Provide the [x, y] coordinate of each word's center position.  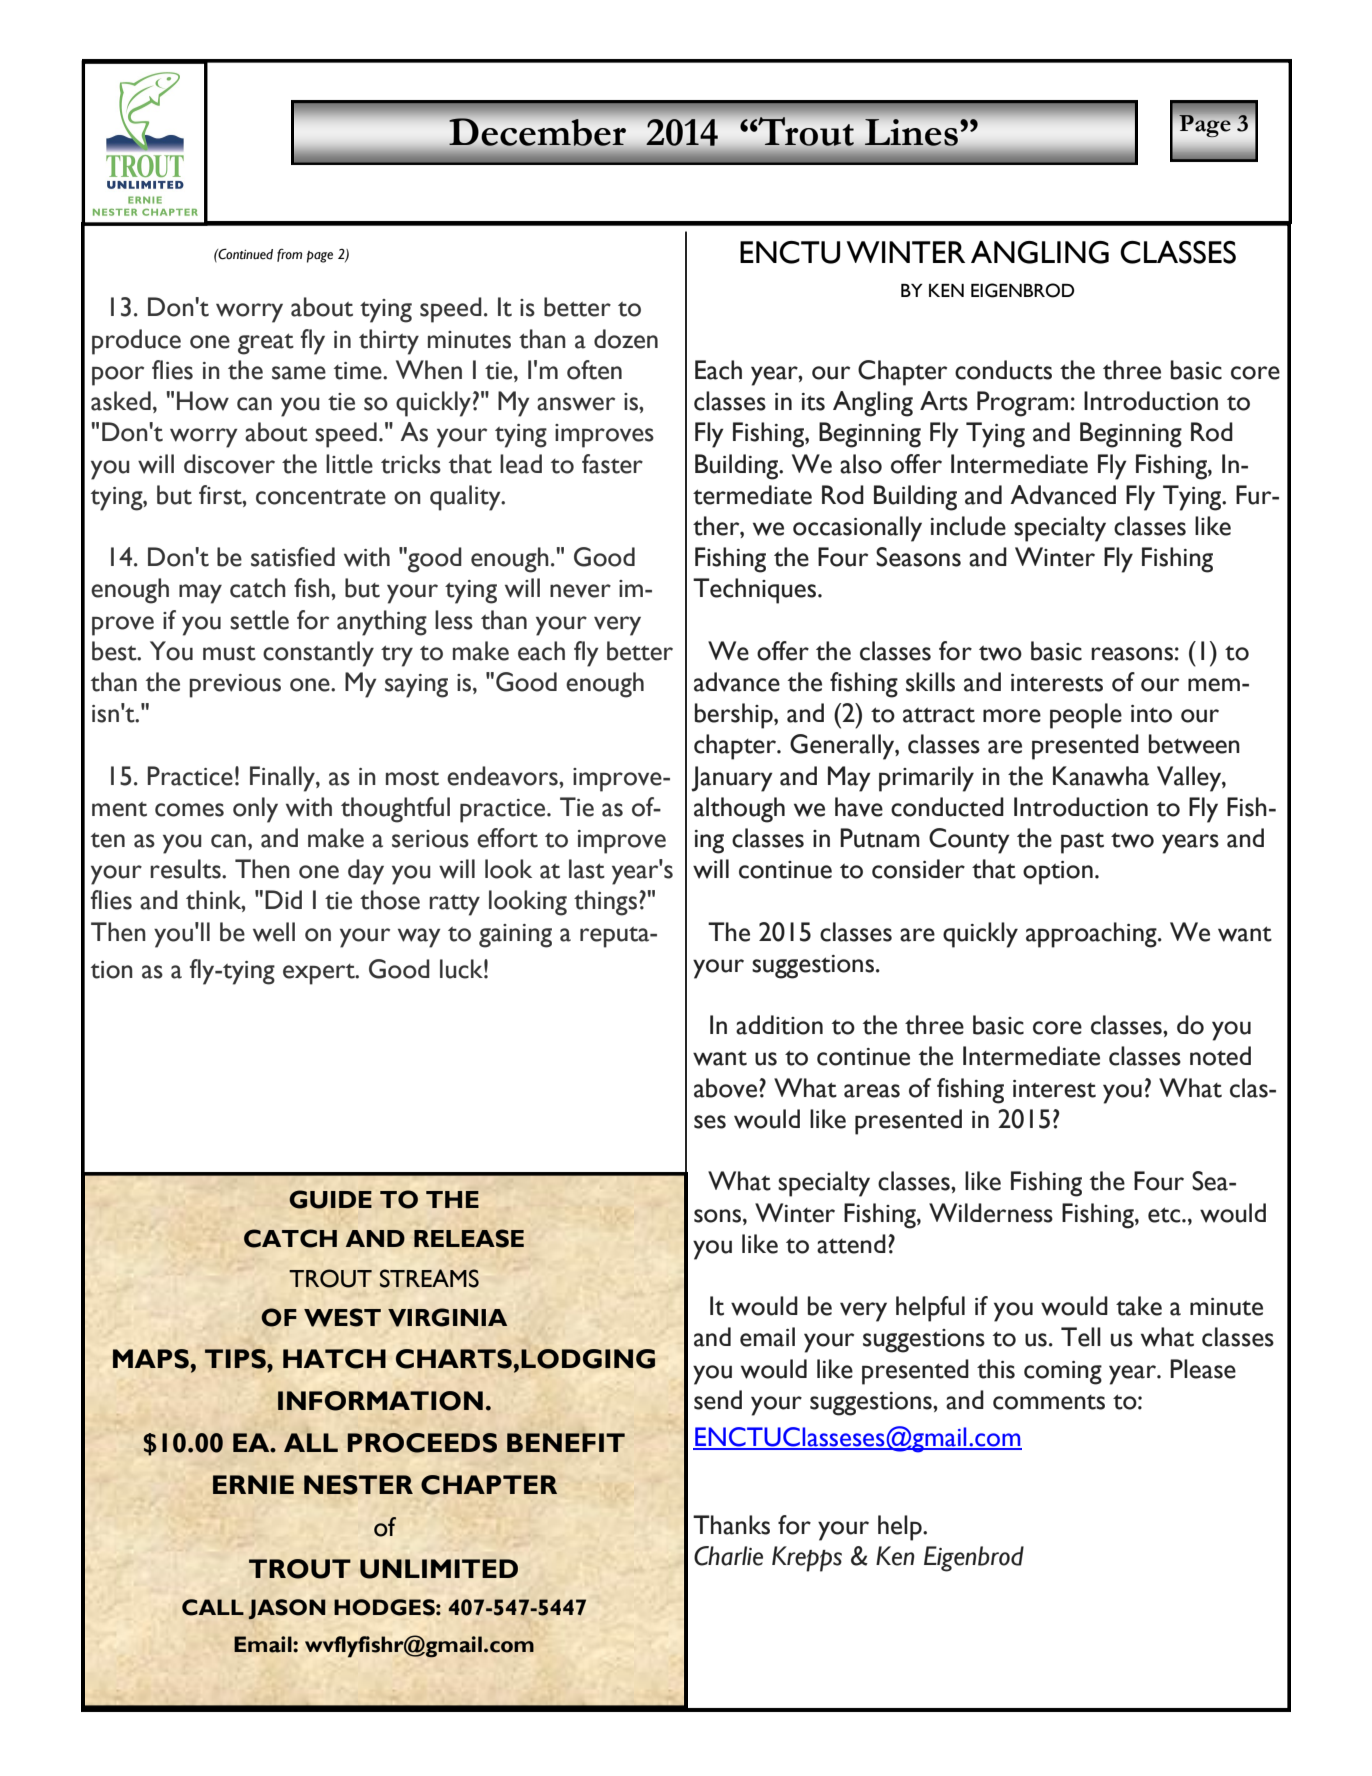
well [274, 932]
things [605, 903]
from [289, 255]
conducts [1003, 370]
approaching [1092, 935]
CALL [213, 1607]
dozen [626, 339]
